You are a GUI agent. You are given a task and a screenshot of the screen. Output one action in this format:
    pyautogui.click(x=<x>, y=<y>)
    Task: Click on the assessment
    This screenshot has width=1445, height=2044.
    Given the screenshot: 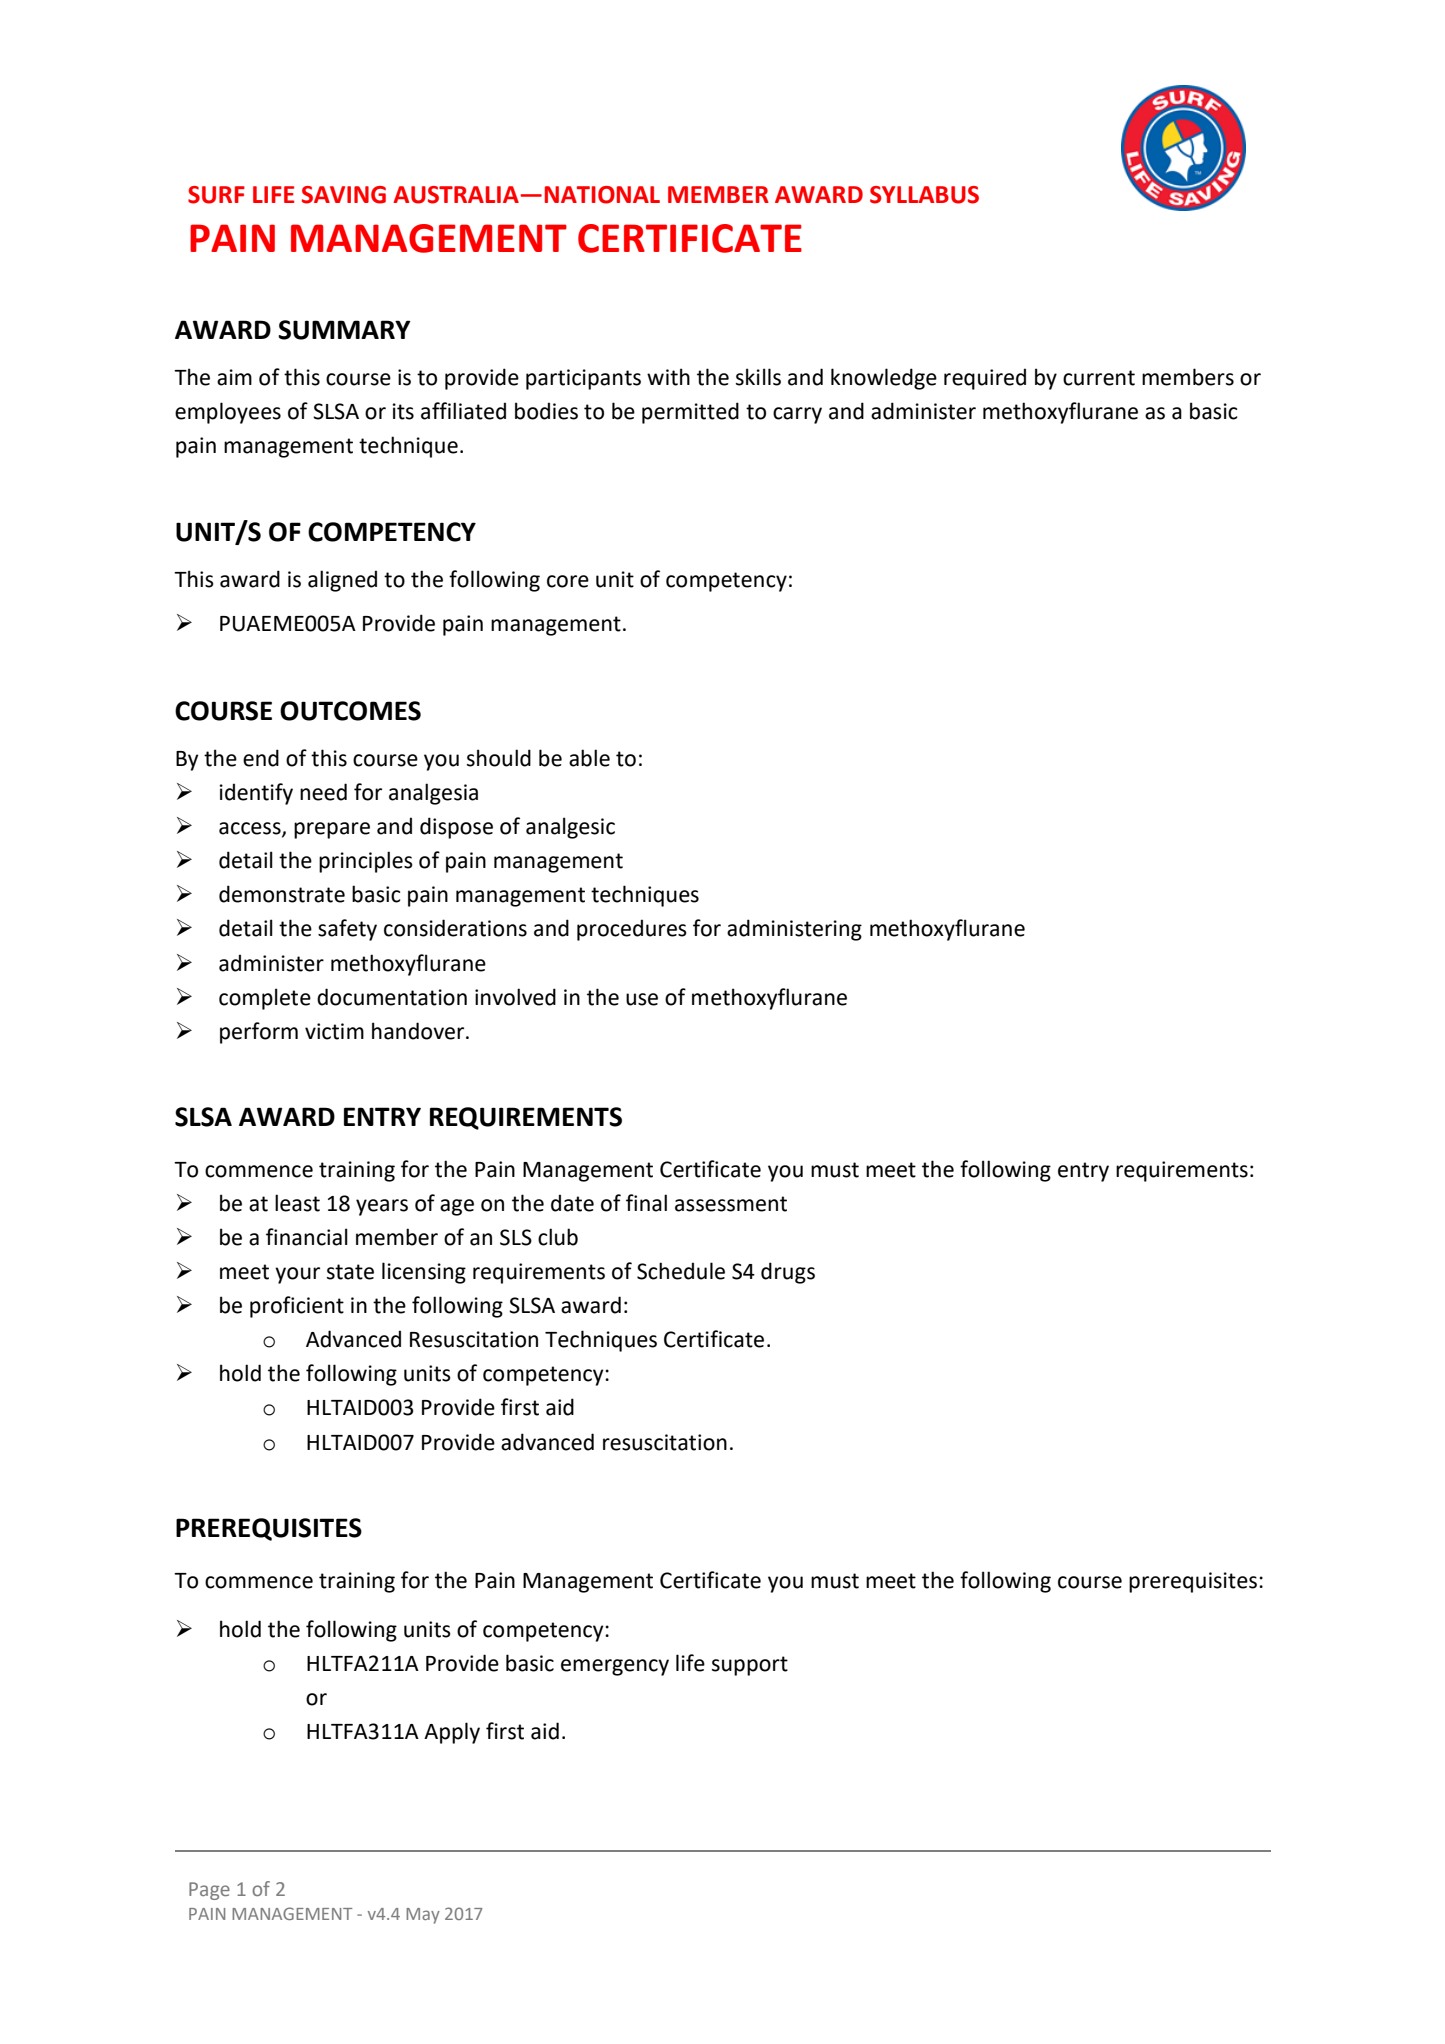 What is the action you would take?
    pyautogui.click(x=731, y=1204)
